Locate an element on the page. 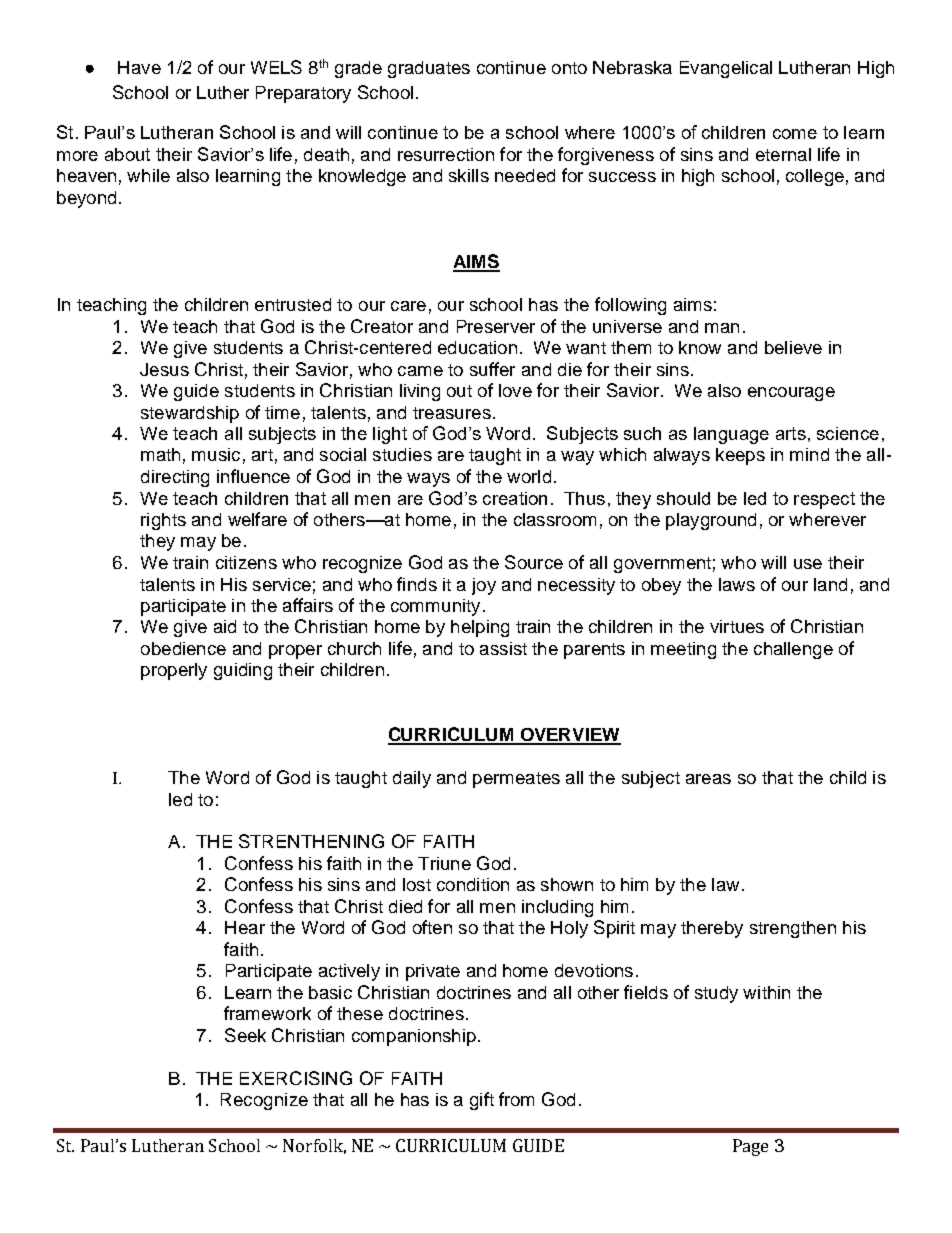 The height and width of the page is (1233, 952). community is located at coordinates (435, 607).
